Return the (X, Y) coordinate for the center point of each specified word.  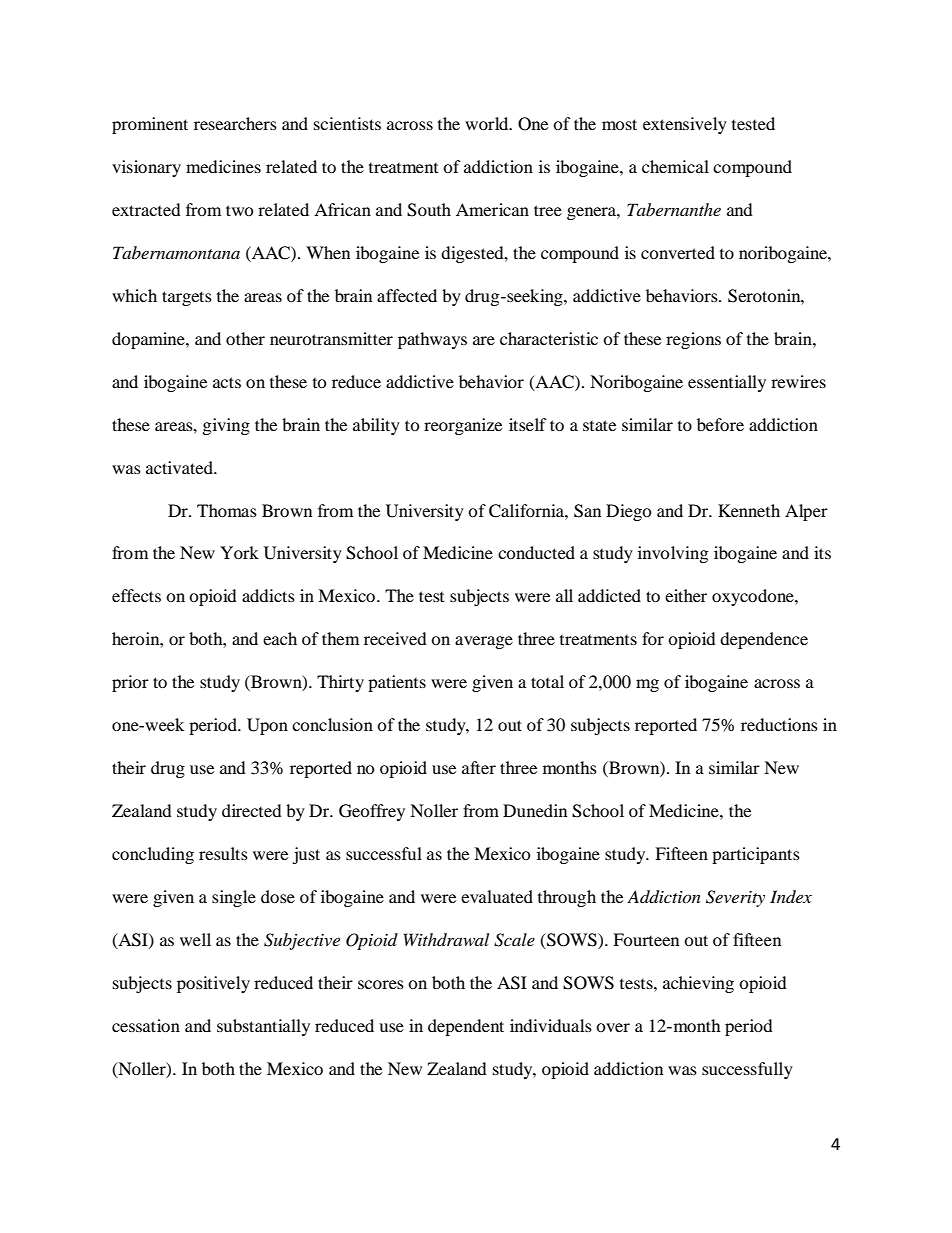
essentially (727, 383)
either (686, 595)
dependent (466, 1027)
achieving (698, 984)
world (488, 123)
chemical (675, 166)
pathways (432, 340)
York (239, 552)
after (479, 767)
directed (252, 810)
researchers (235, 123)
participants (756, 855)
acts (227, 382)
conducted (536, 552)
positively (213, 984)
